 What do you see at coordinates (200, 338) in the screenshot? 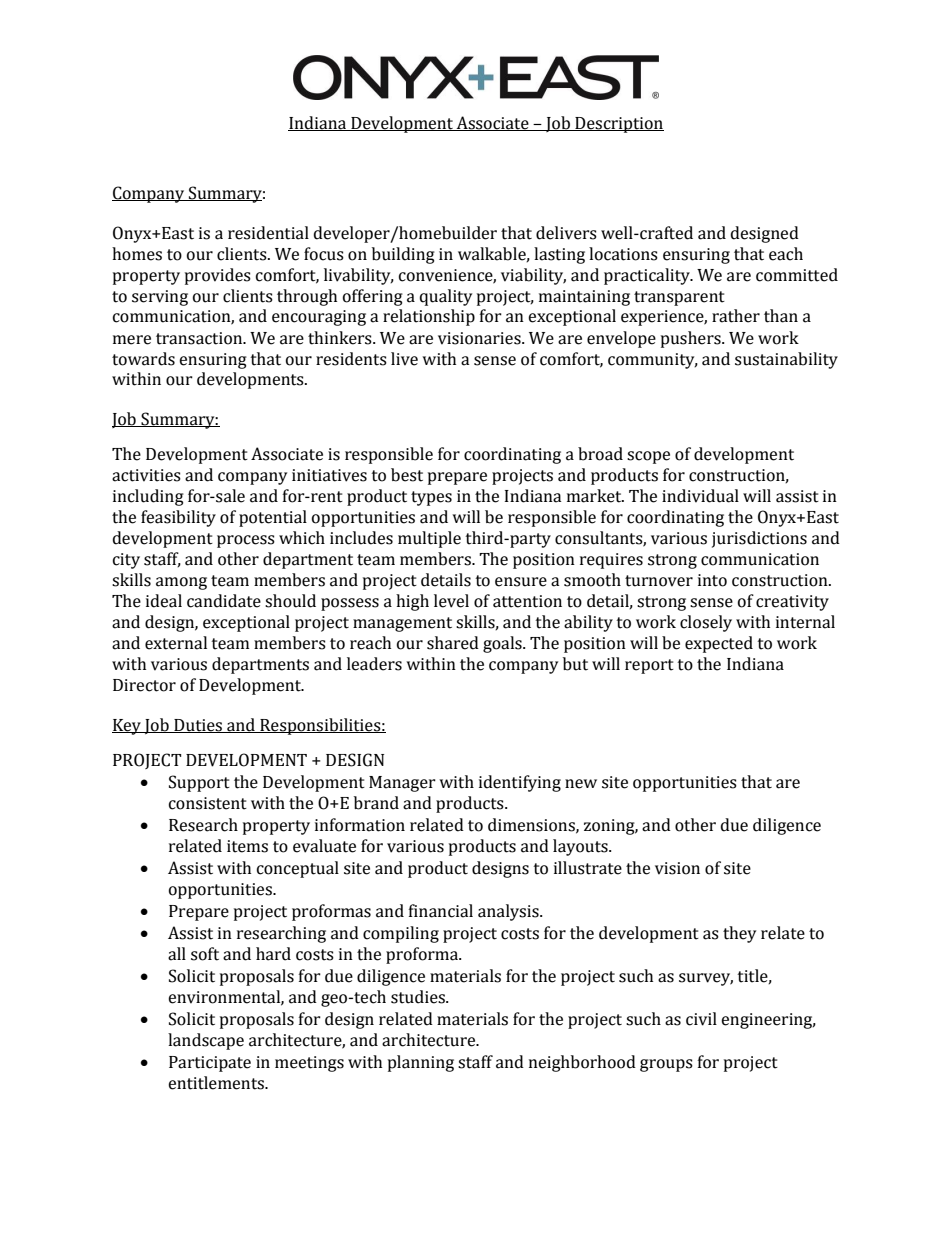
I see `transaction` at bounding box center [200, 338].
